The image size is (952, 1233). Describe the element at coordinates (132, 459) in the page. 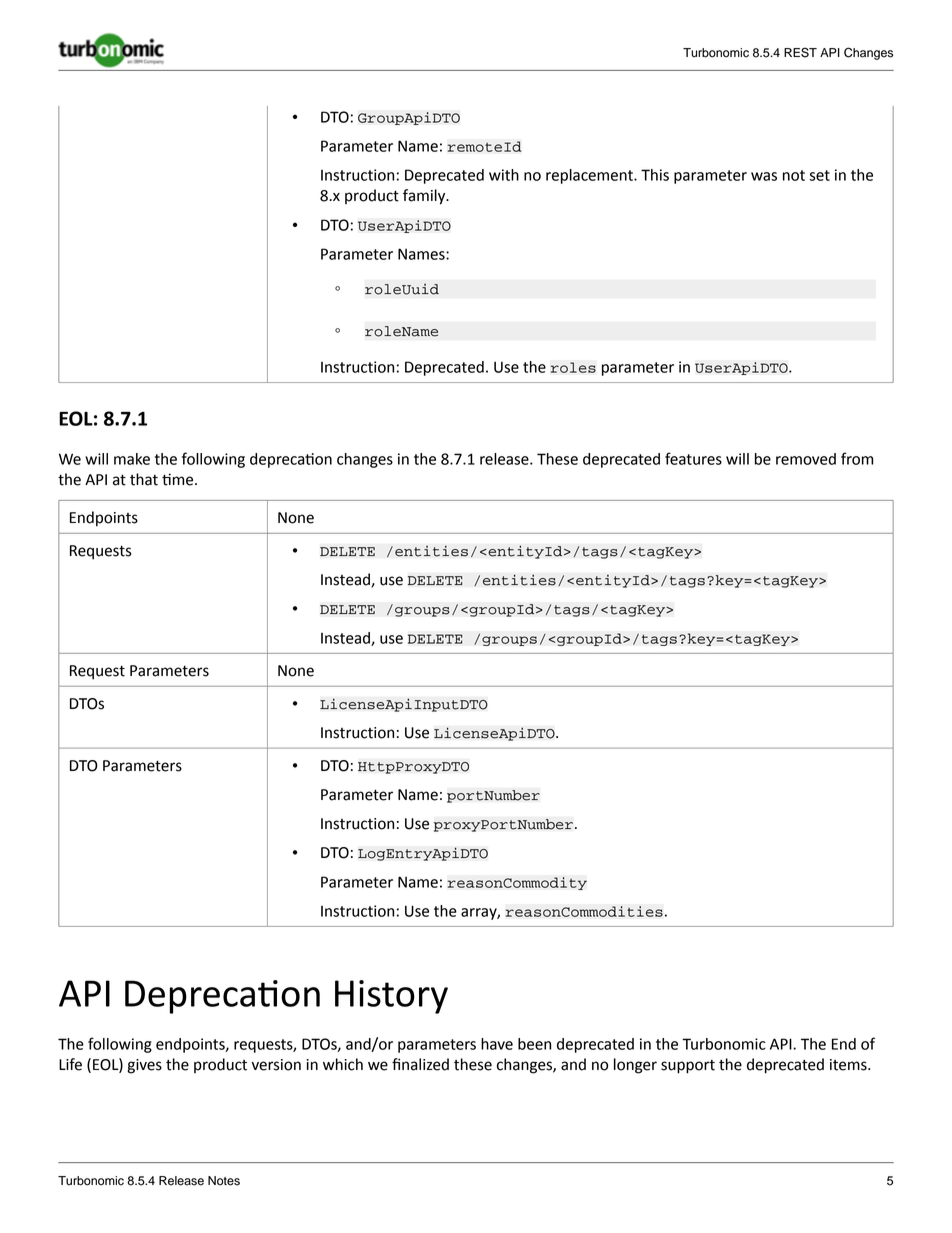

I see `make` at that location.
